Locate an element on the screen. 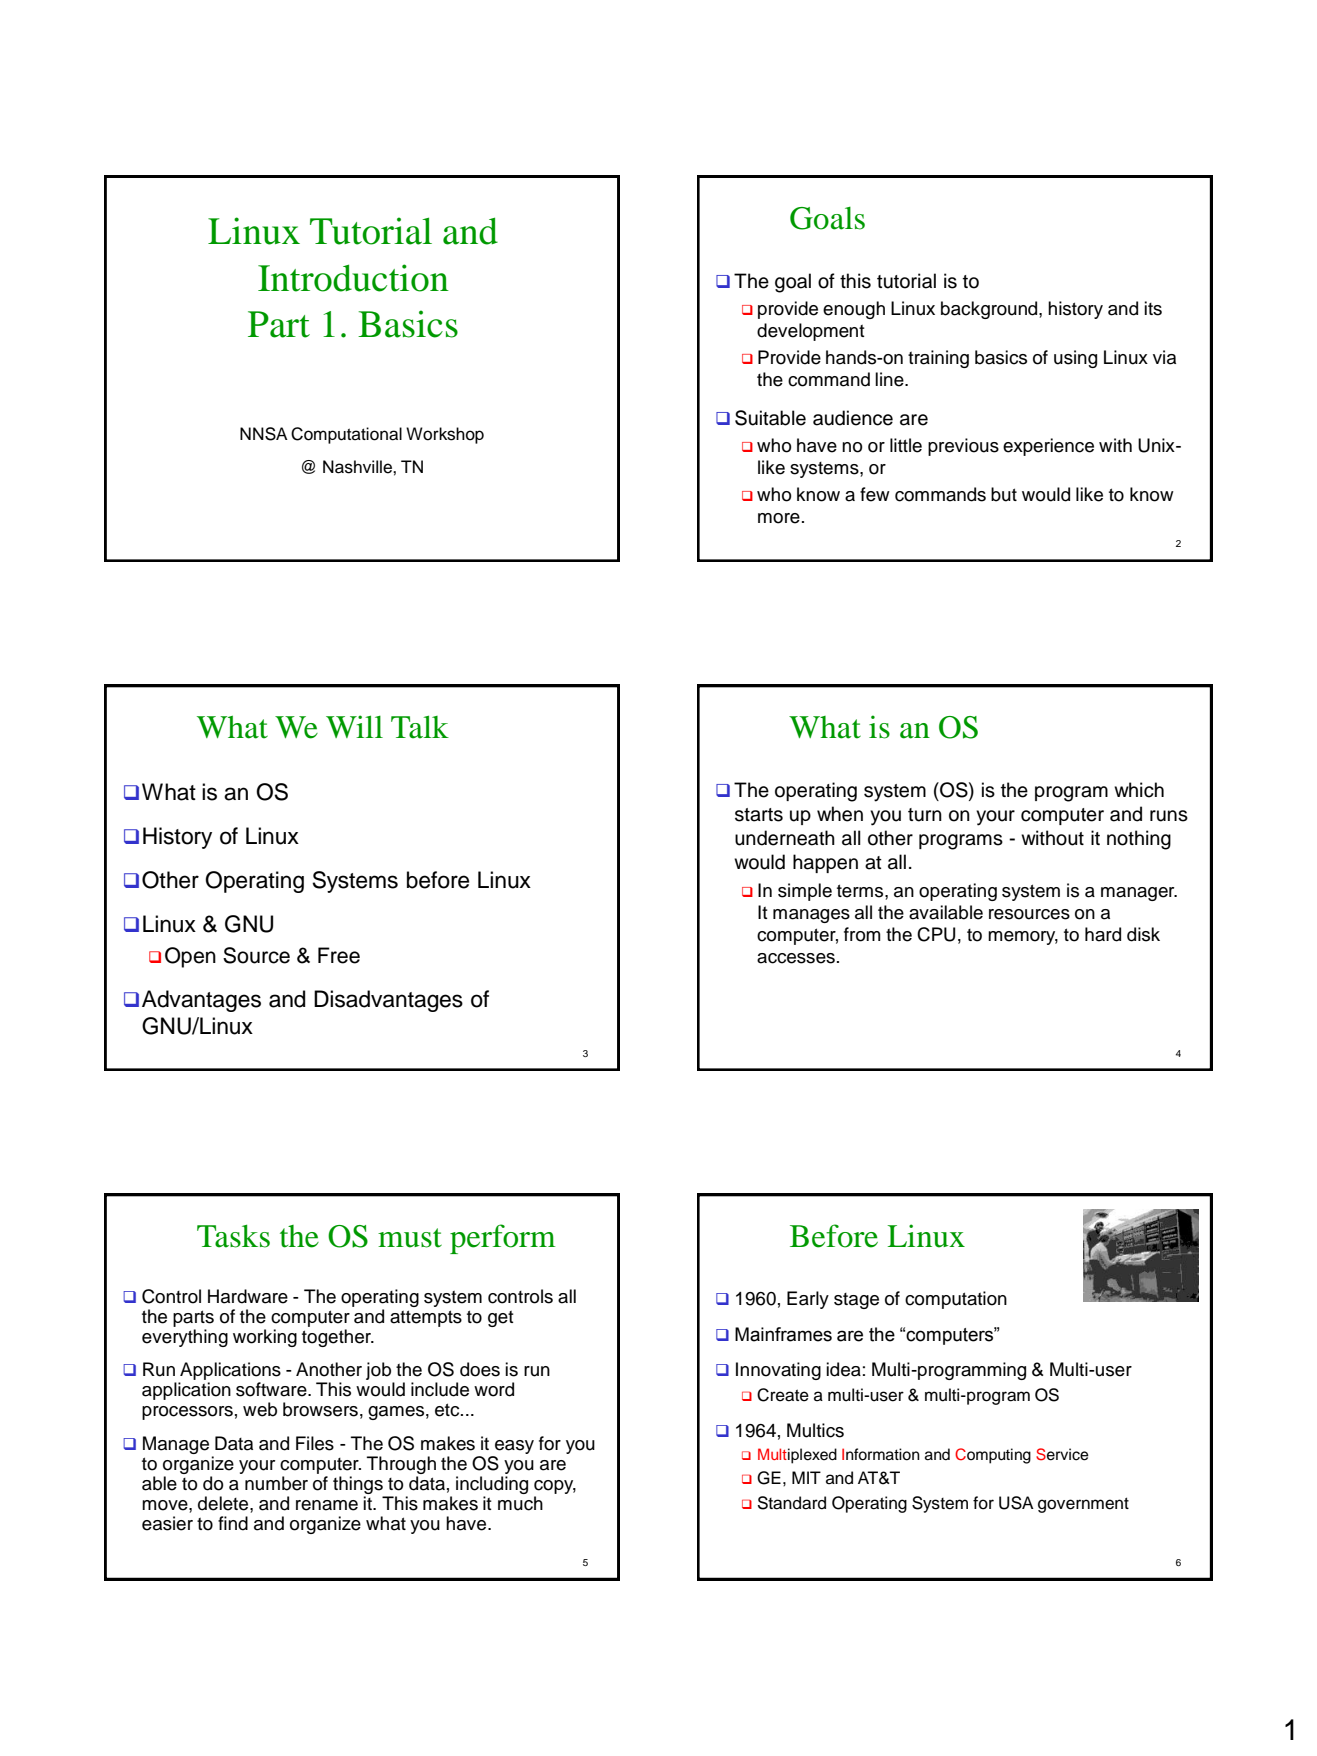  USA is located at coordinates (1016, 1503).
